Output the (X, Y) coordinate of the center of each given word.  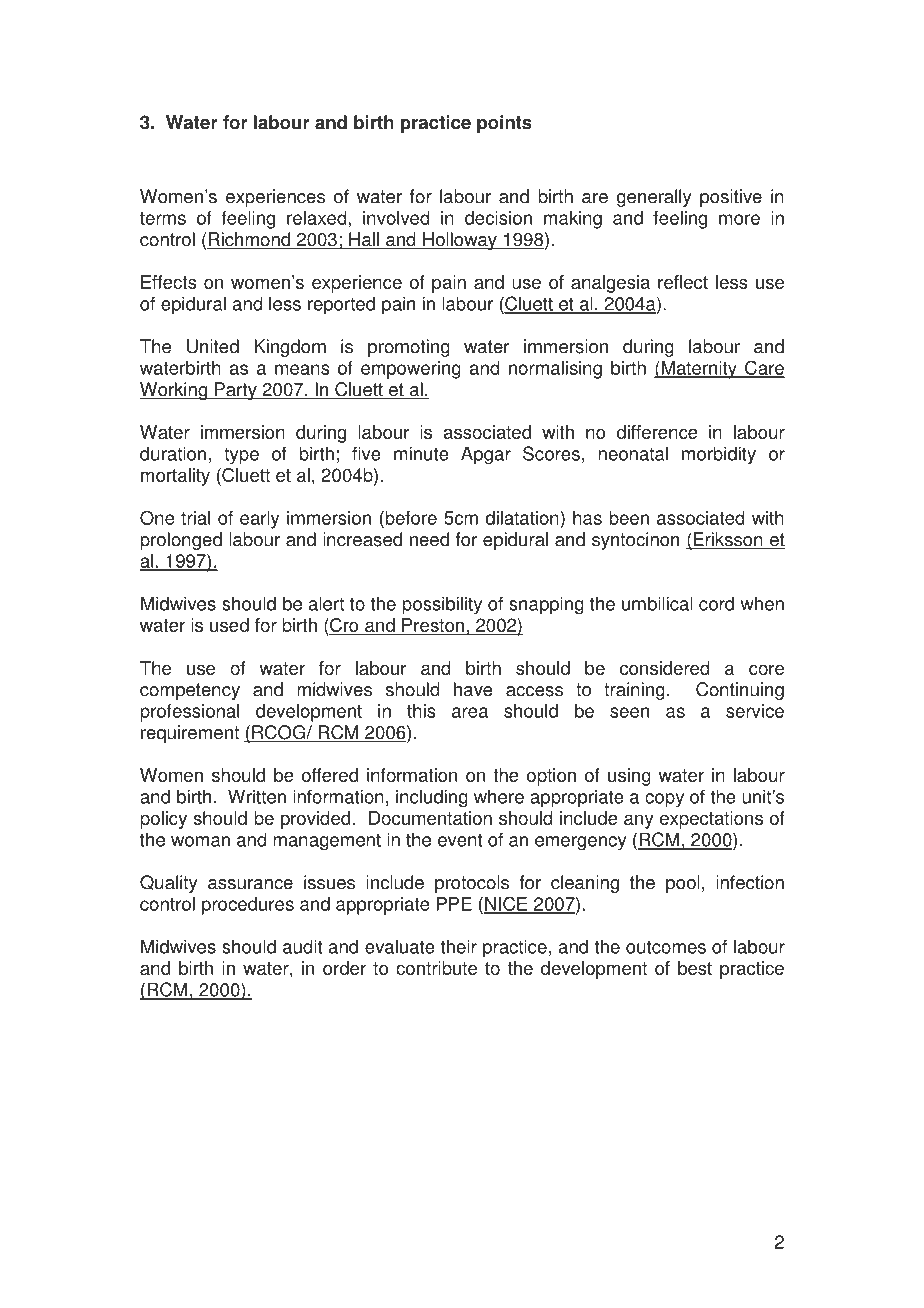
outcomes (666, 947)
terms (163, 218)
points (504, 124)
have (473, 689)
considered (665, 668)
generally (654, 198)
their (459, 946)
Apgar (486, 455)
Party (236, 391)
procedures (248, 906)
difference (657, 432)
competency (190, 691)
